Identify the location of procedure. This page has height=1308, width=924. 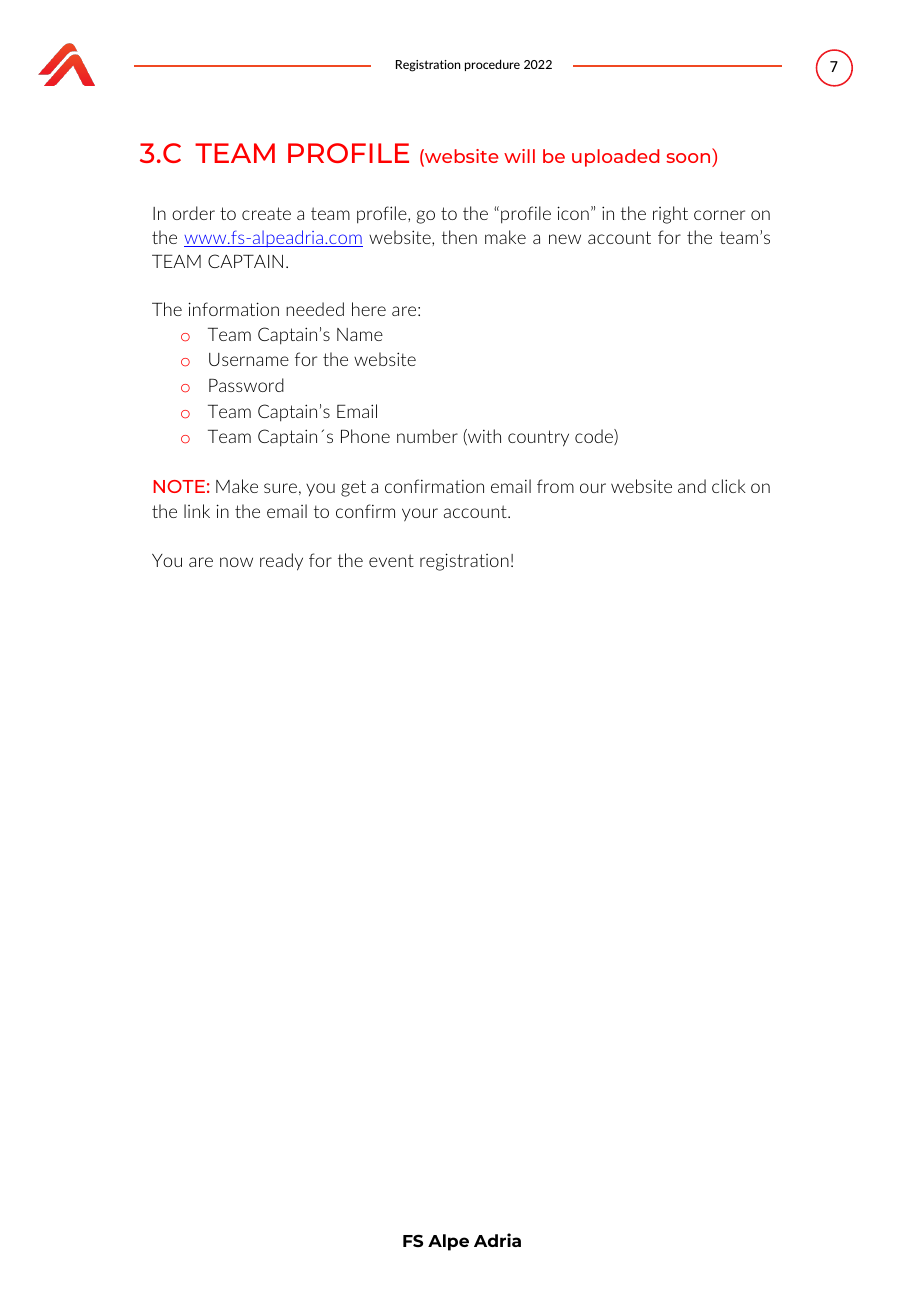
(492, 65).
